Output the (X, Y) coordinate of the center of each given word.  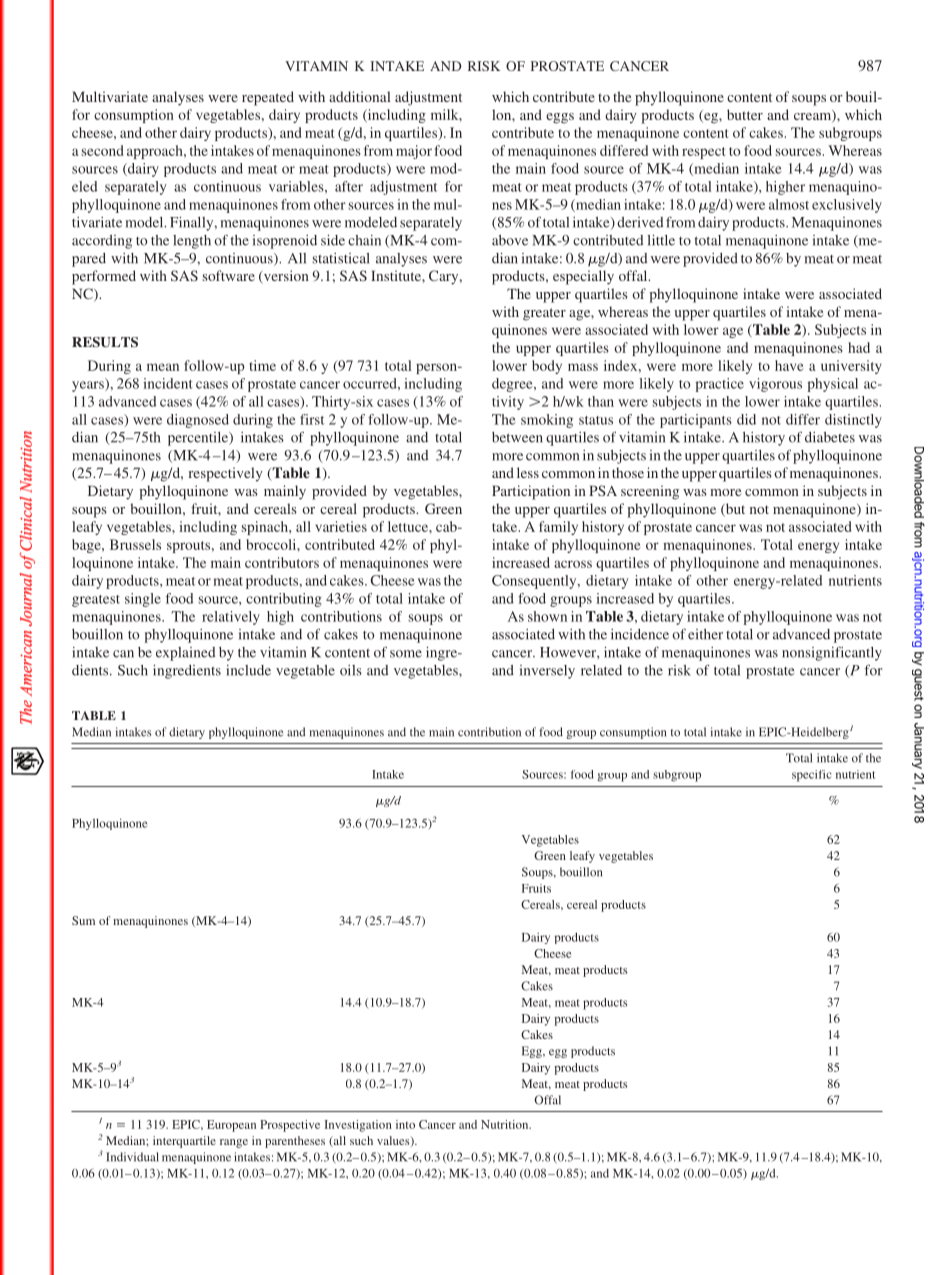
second (102, 150)
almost (789, 204)
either (705, 634)
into (405, 1124)
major (414, 152)
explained (185, 654)
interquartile (184, 1142)
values (394, 1141)
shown (547, 616)
